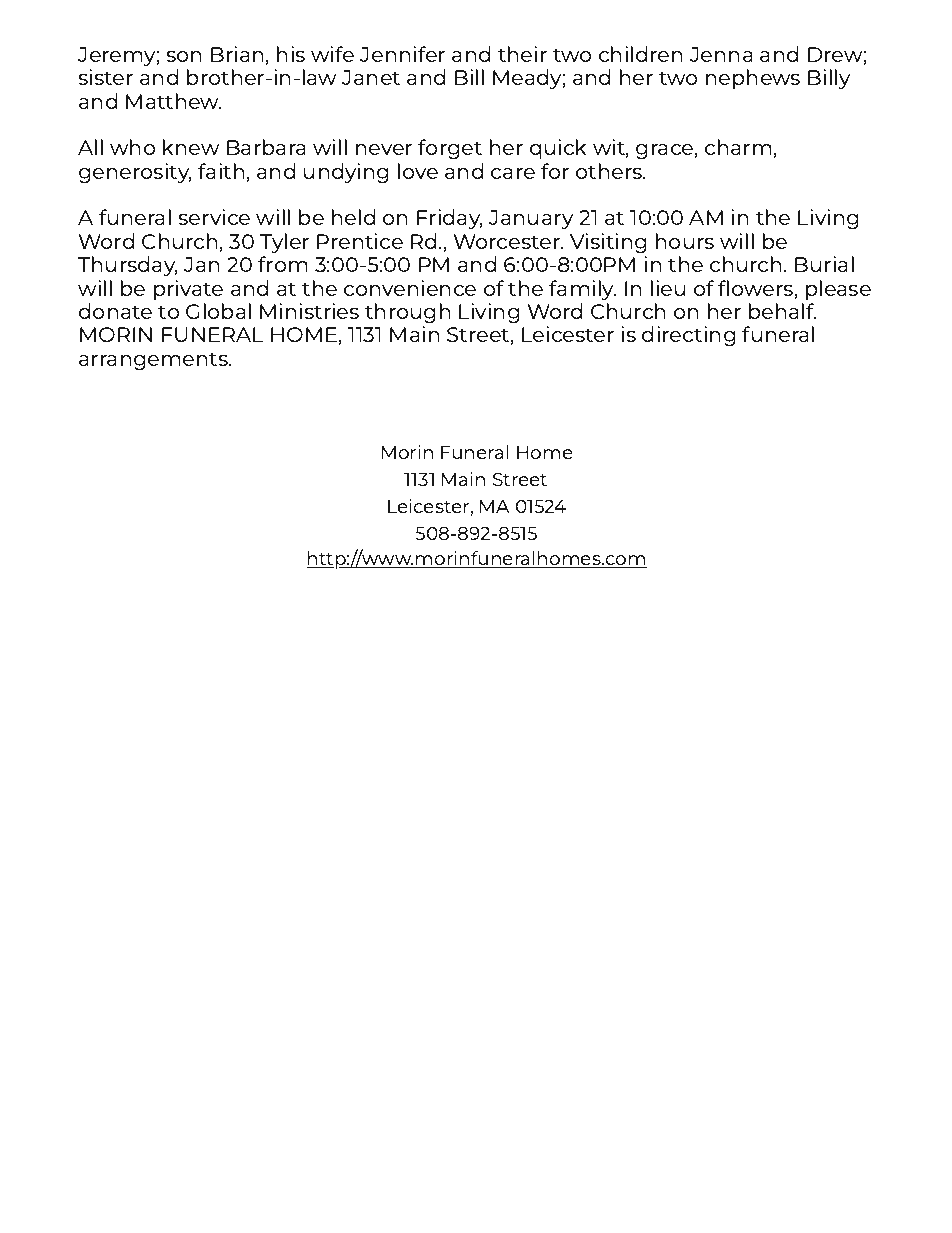  Describe the element at coordinates (689, 336) in the document. I see `directing` at that location.
